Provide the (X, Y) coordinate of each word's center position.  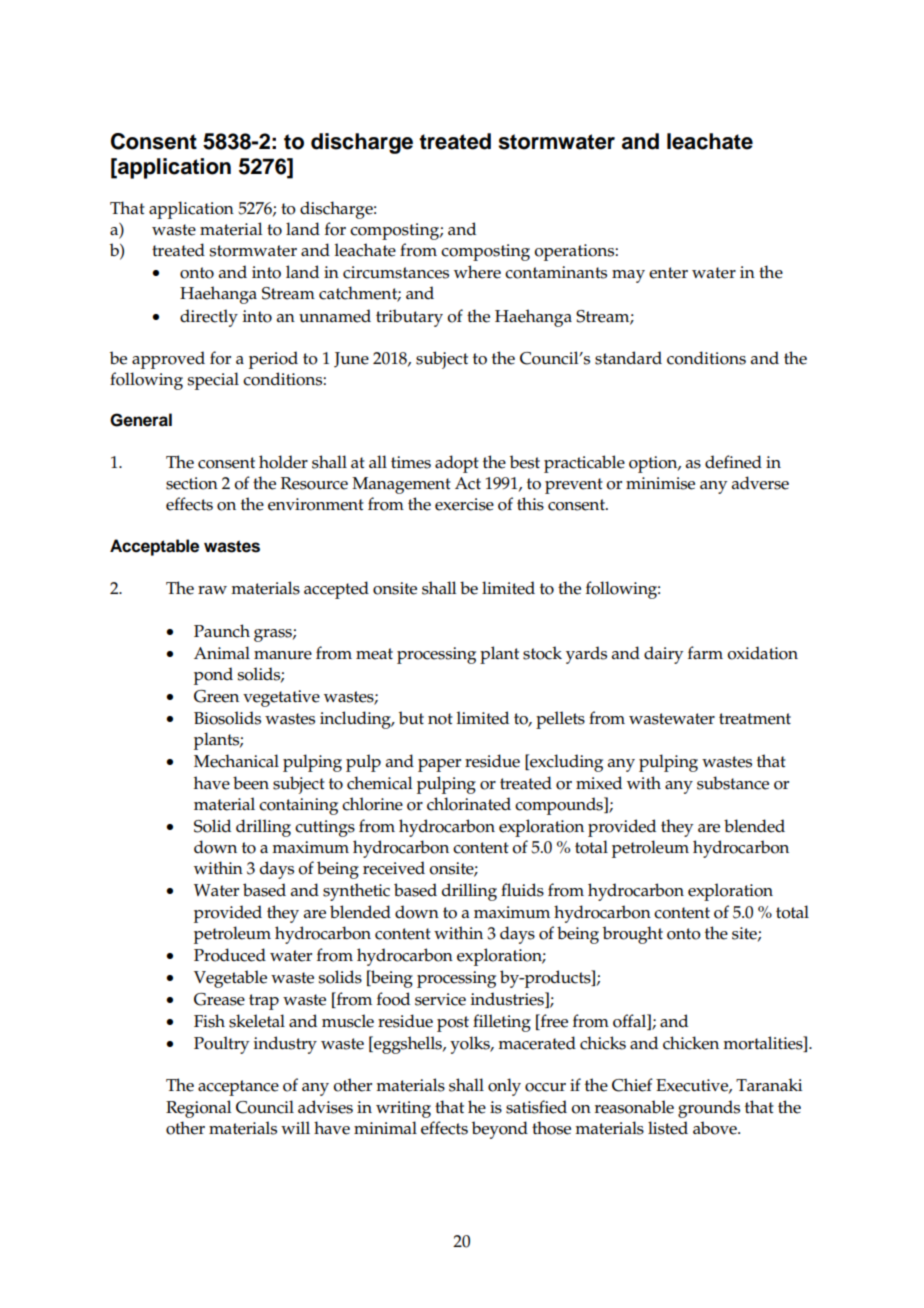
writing (403, 1109)
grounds (709, 1109)
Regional (198, 1109)
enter (668, 273)
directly (209, 318)
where (477, 272)
